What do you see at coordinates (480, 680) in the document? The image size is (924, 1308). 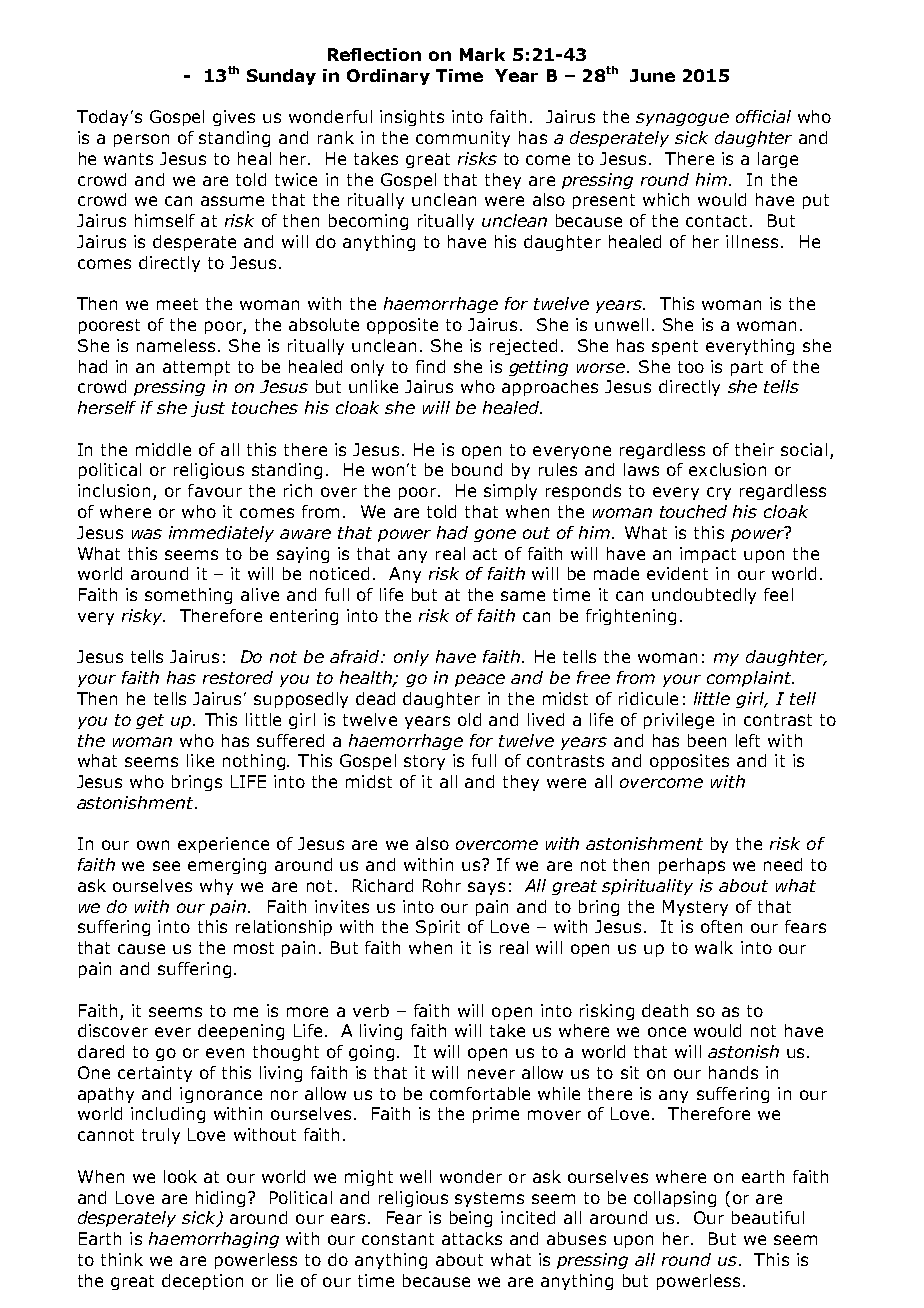 I see `peace` at bounding box center [480, 680].
